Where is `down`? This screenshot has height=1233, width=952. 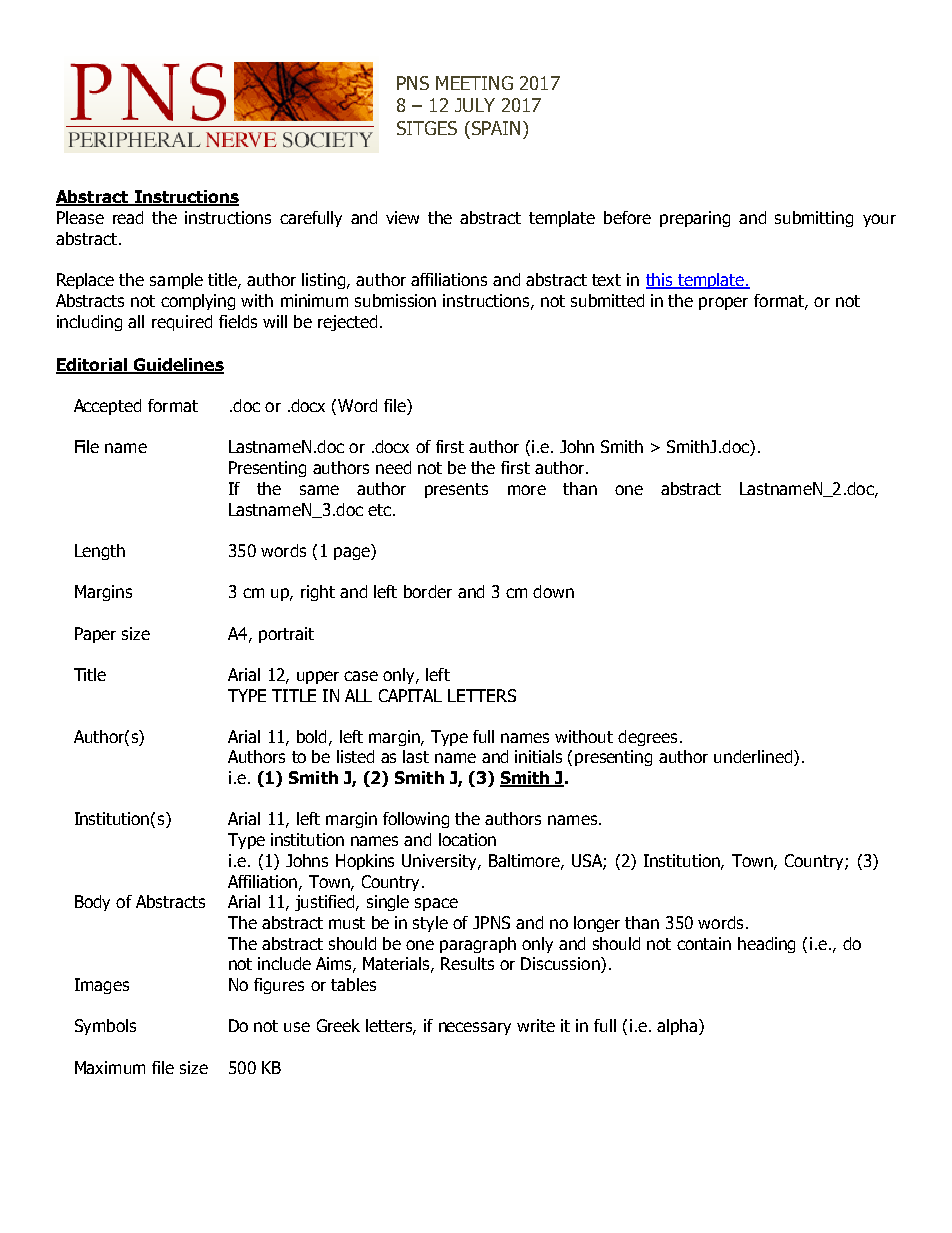
down is located at coordinates (553, 591).
